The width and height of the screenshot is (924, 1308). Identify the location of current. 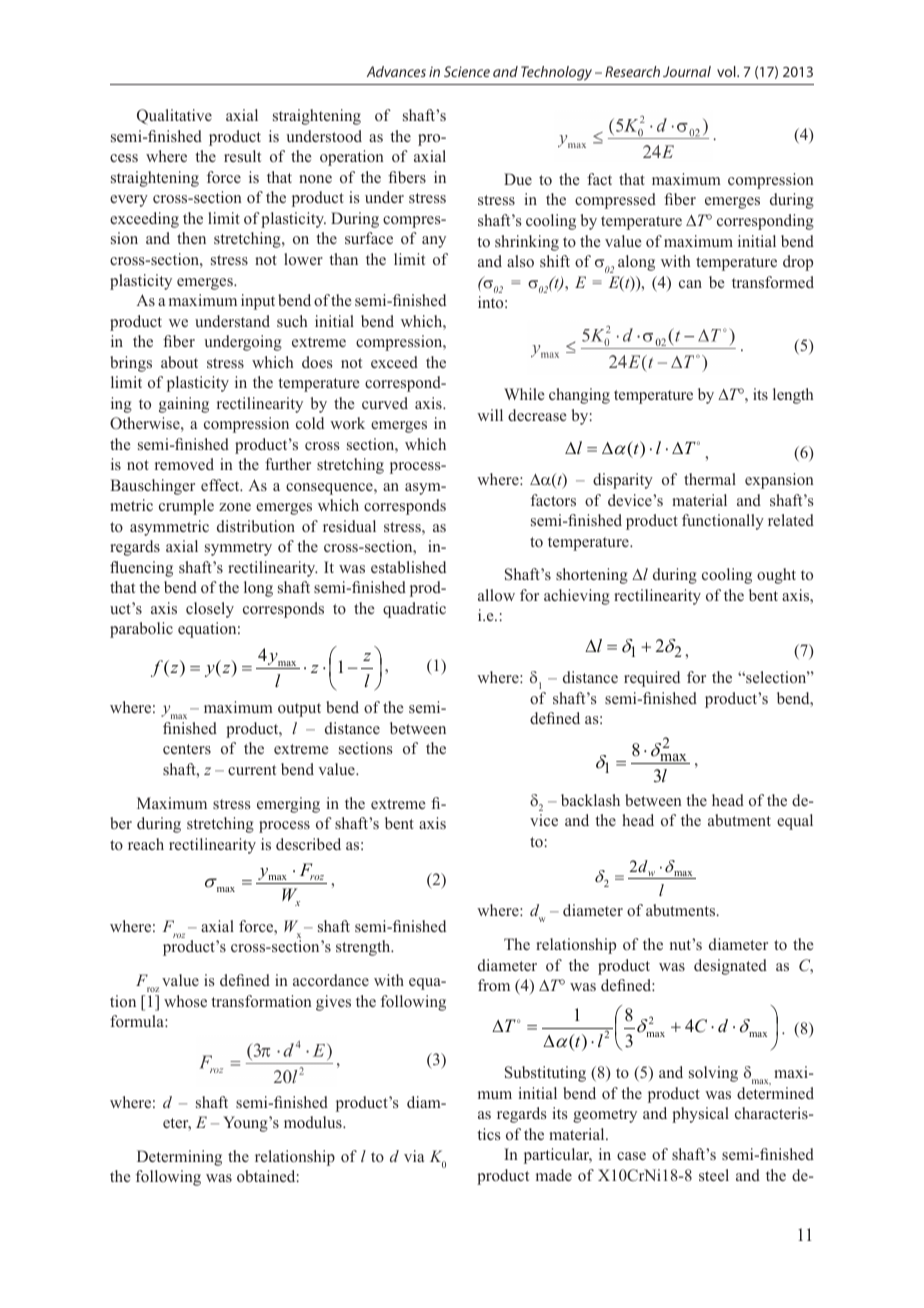
(252, 770).
